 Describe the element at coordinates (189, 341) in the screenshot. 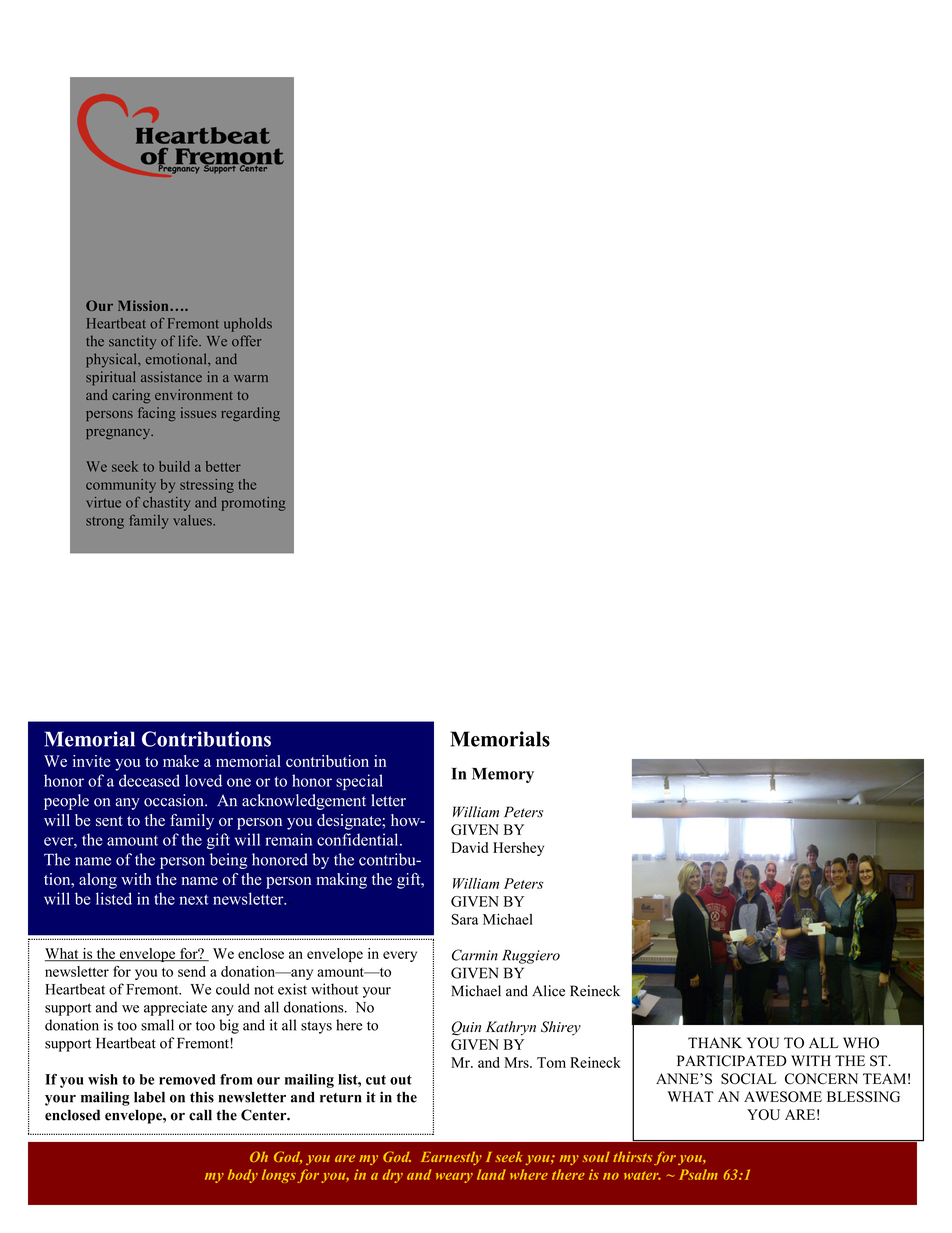

I see `life` at that location.
